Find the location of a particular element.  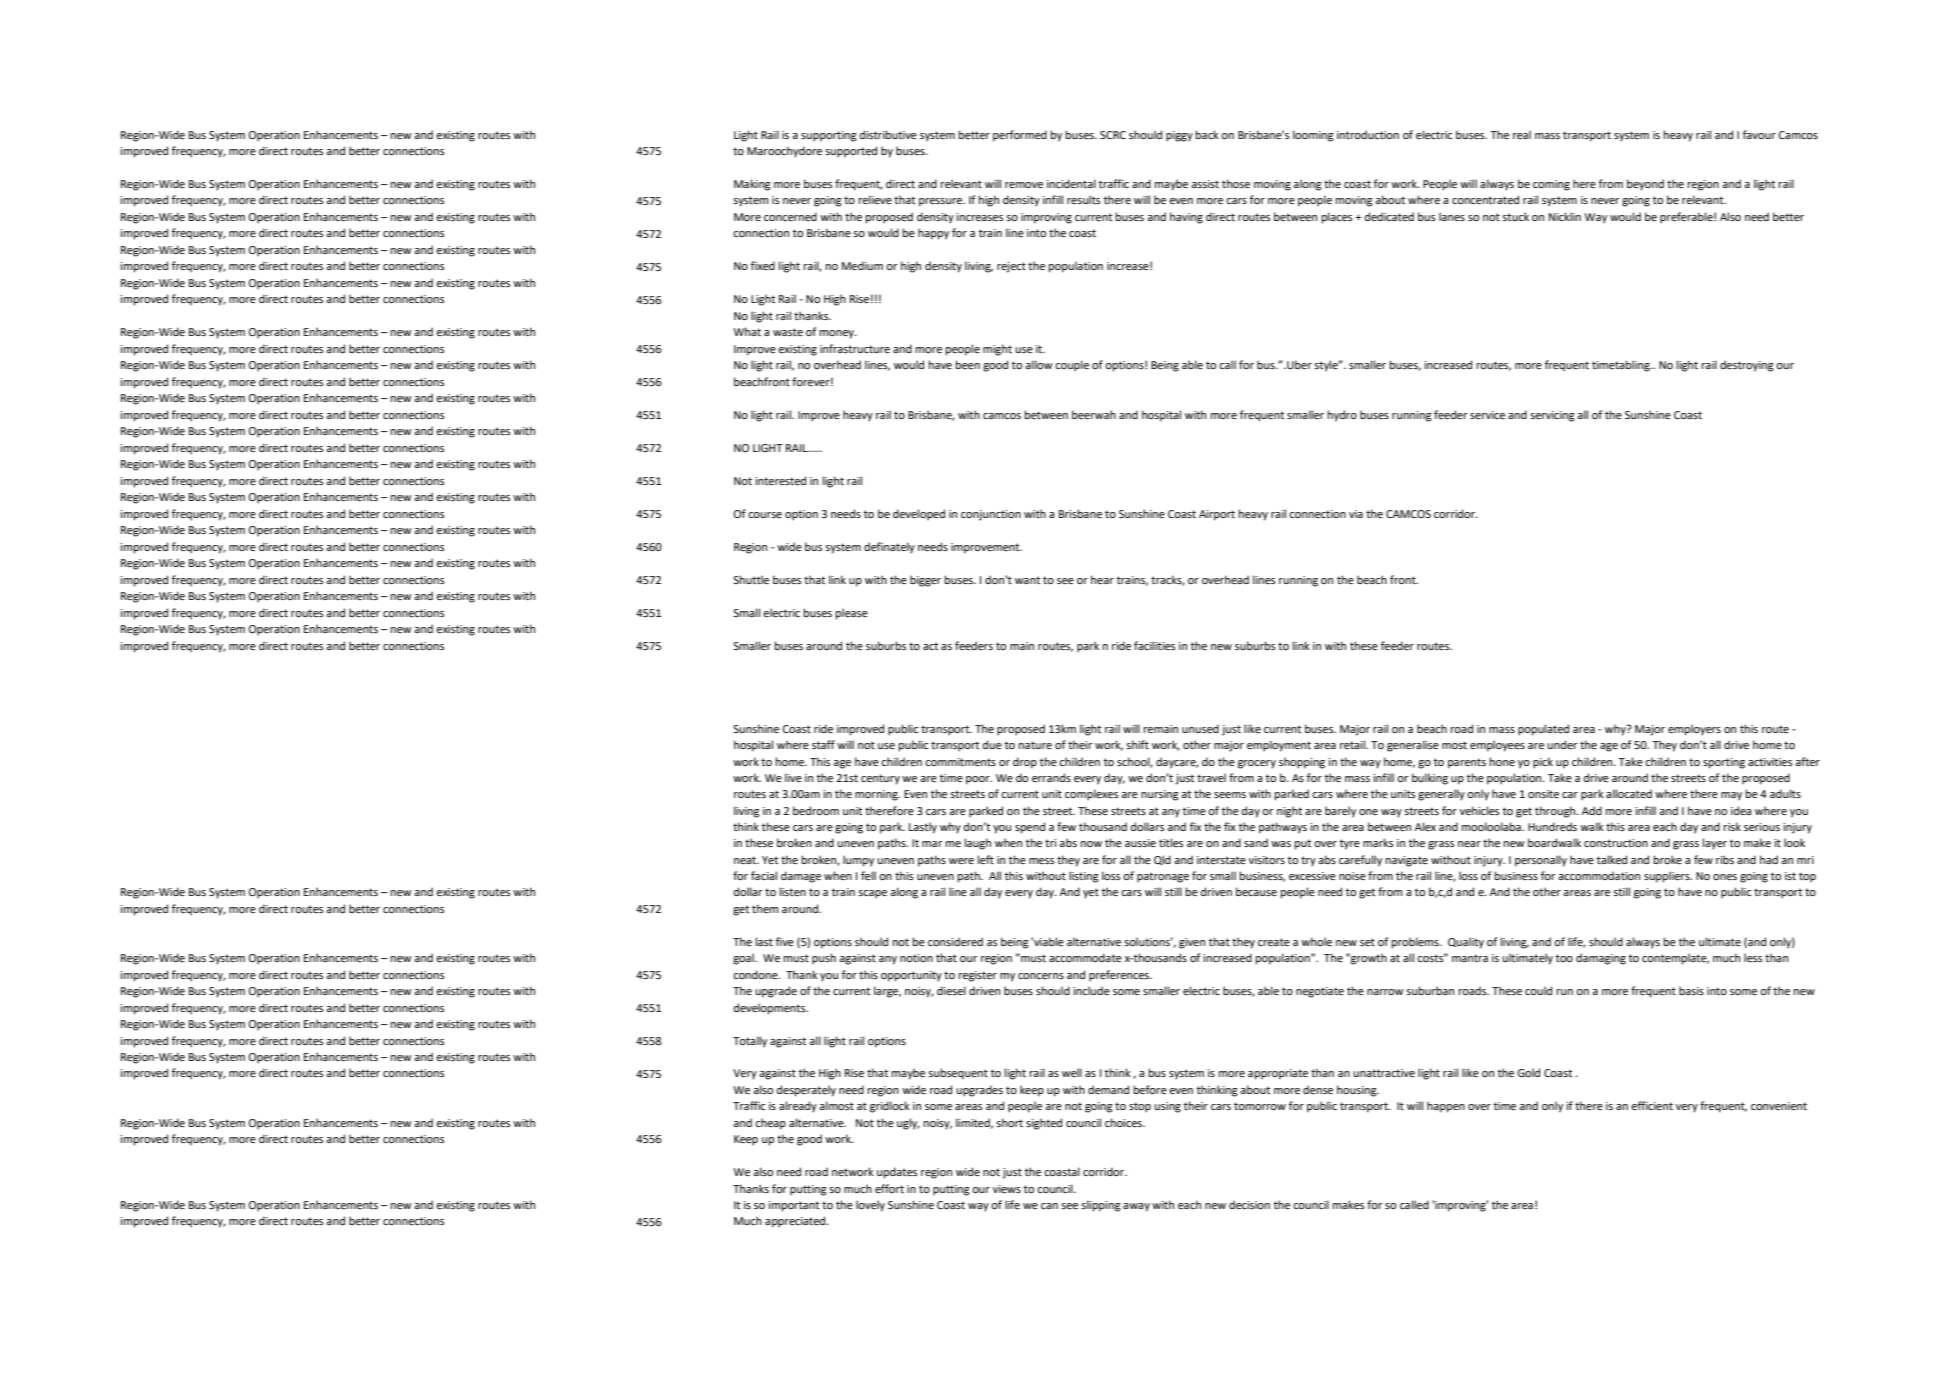

interested is located at coordinates (780, 480).
